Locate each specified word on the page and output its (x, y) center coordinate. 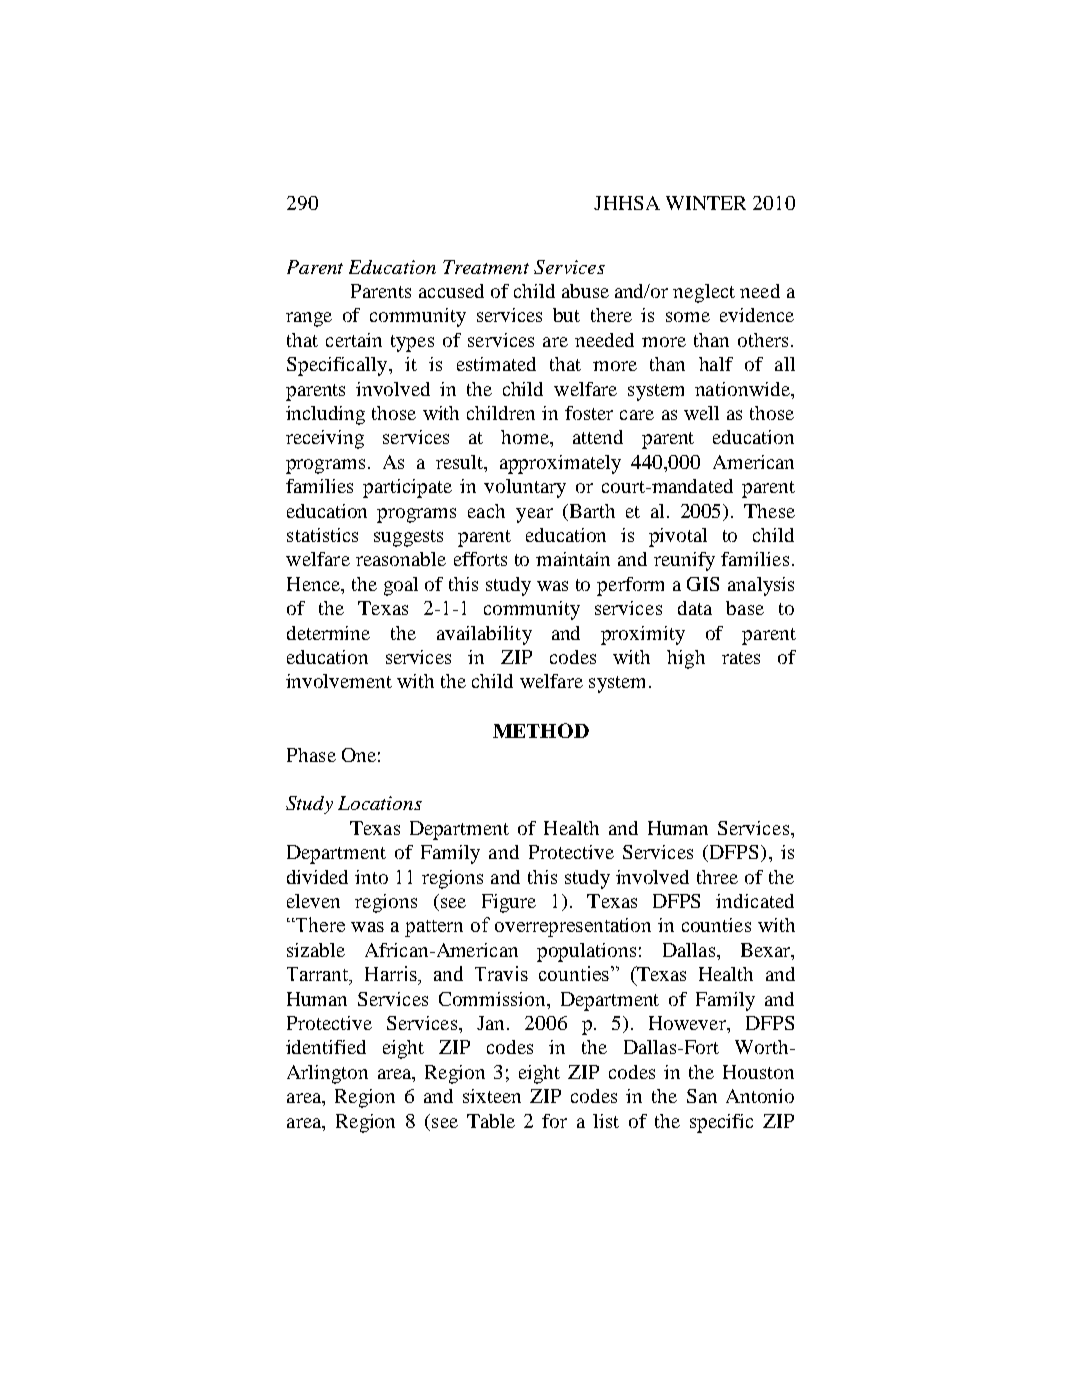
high (686, 659)
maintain (573, 559)
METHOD (541, 730)
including (325, 415)
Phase (311, 755)
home (526, 437)
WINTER (706, 203)
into (371, 877)
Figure (509, 903)
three (717, 877)
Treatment (486, 267)
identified (326, 1047)
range (309, 319)
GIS (703, 584)
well (701, 413)
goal (401, 586)
